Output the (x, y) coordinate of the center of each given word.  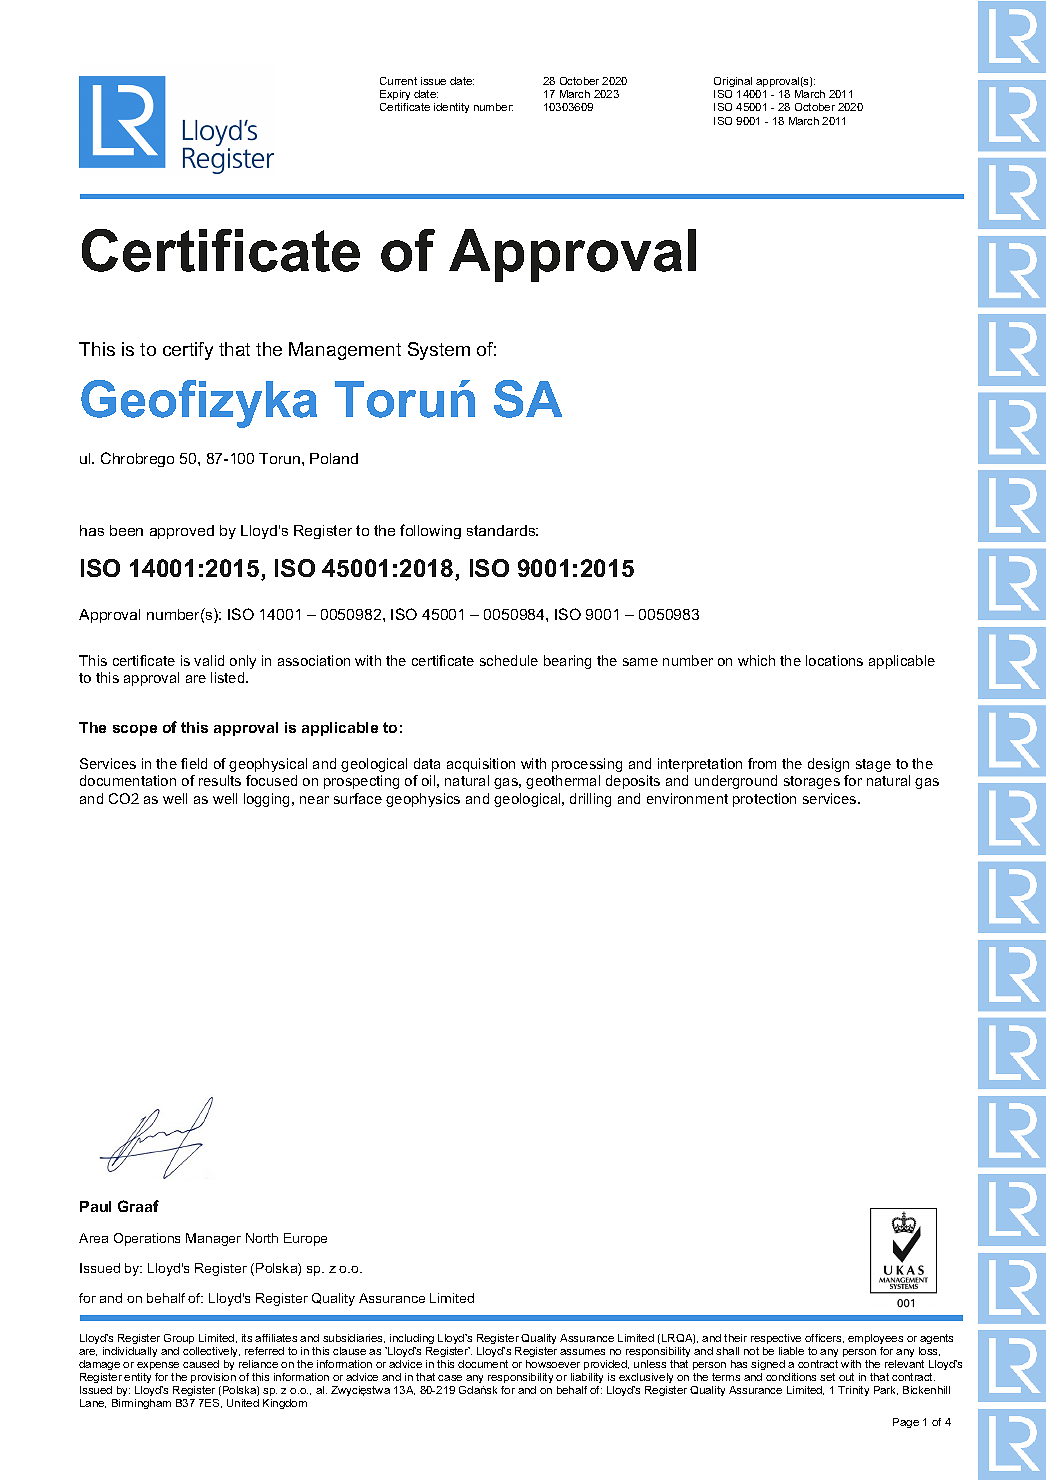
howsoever (553, 1364)
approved (182, 532)
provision (213, 1378)
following (430, 531)
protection (764, 800)
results (220, 780)
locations (834, 660)
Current (398, 81)
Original (733, 82)
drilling (590, 800)
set (827, 1377)
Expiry (395, 97)
